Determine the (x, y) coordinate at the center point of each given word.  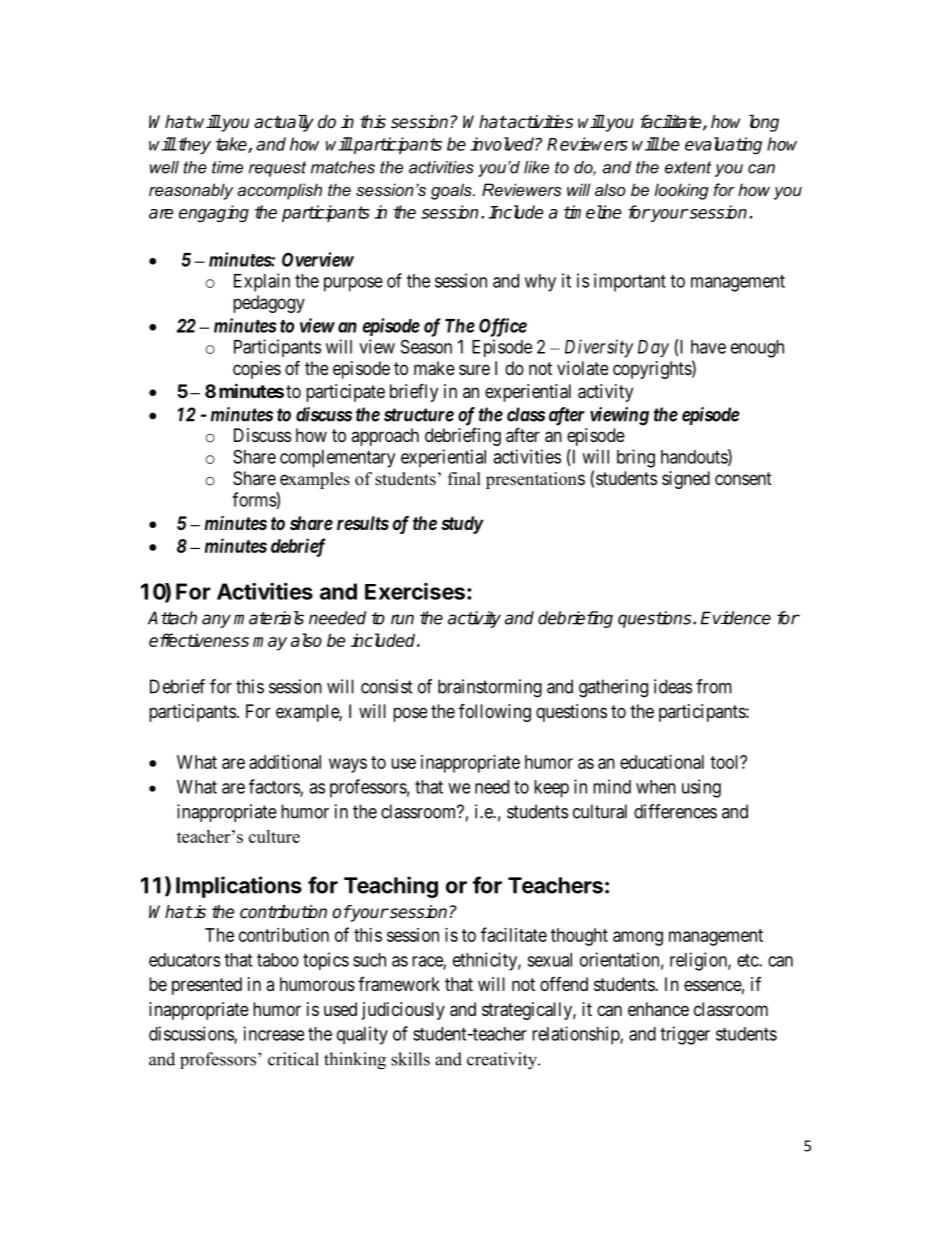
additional (285, 762)
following (495, 712)
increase (274, 1033)
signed (686, 480)
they (193, 145)
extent (688, 167)
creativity (503, 1061)
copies (257, 370)
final (464, 478)
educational (662, 762)
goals (452, 191)
